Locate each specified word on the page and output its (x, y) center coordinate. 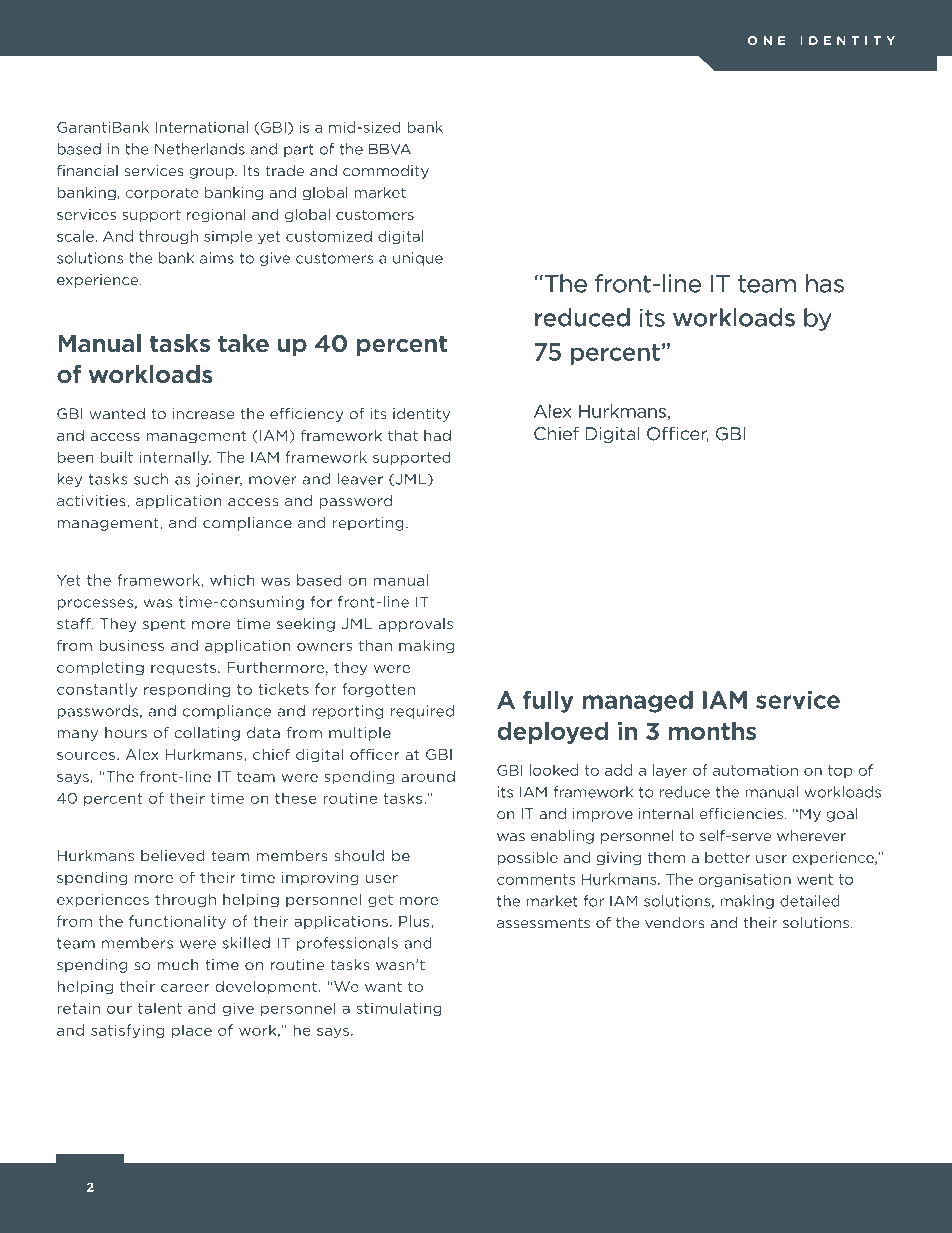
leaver (360, 479)
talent (160, 1008)
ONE (766, 40)
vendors (675, 923)
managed (637, 701)
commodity (386, 172)
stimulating (399, 1009)
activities (92, 501)
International (201, 127)
